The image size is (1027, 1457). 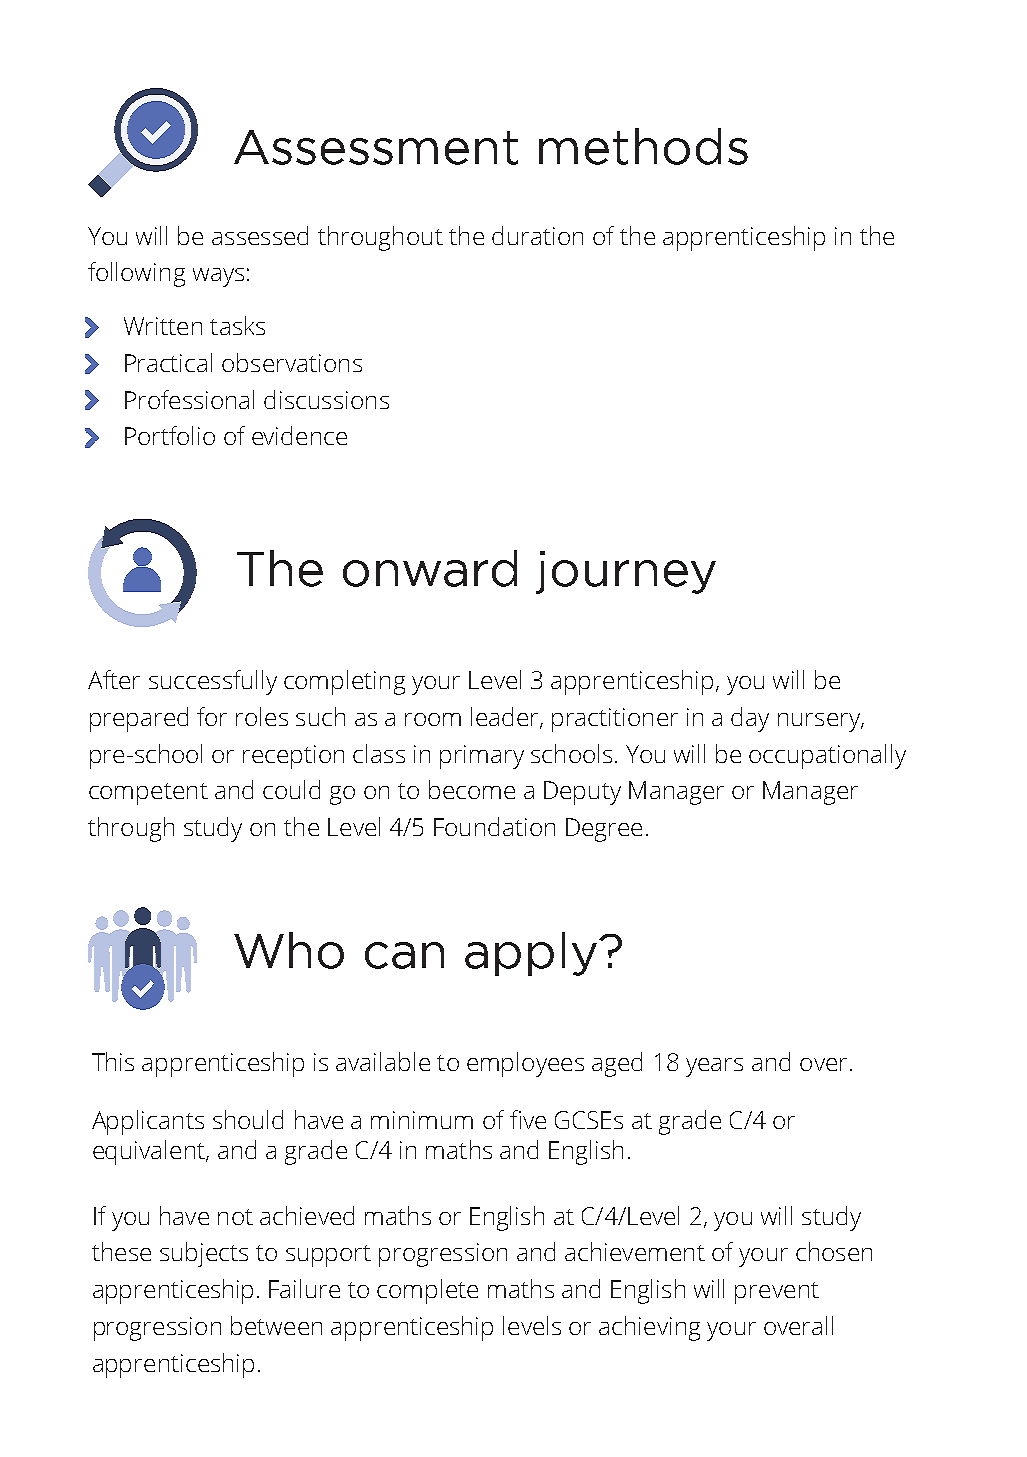 I want to click on prevent, so click(x=777, y=1293).
